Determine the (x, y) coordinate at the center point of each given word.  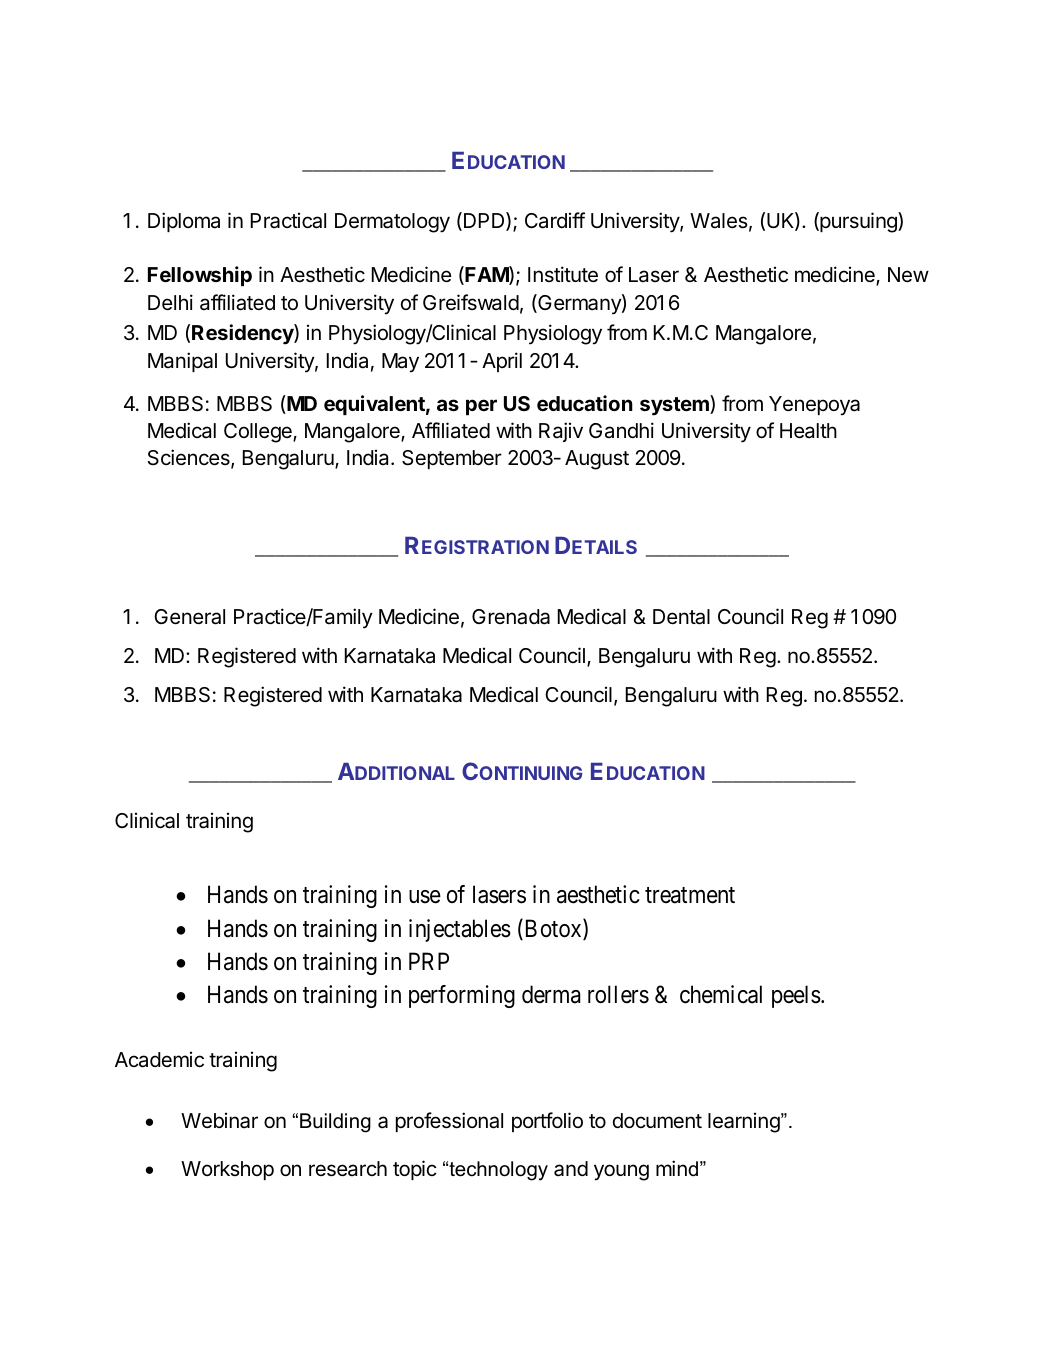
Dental (681, 617)
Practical (288, 220)
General (189, 617)
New (908, 275)
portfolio (547, 1122)
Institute (563, 274)
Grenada (511, 617)
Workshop (227, 1170)
